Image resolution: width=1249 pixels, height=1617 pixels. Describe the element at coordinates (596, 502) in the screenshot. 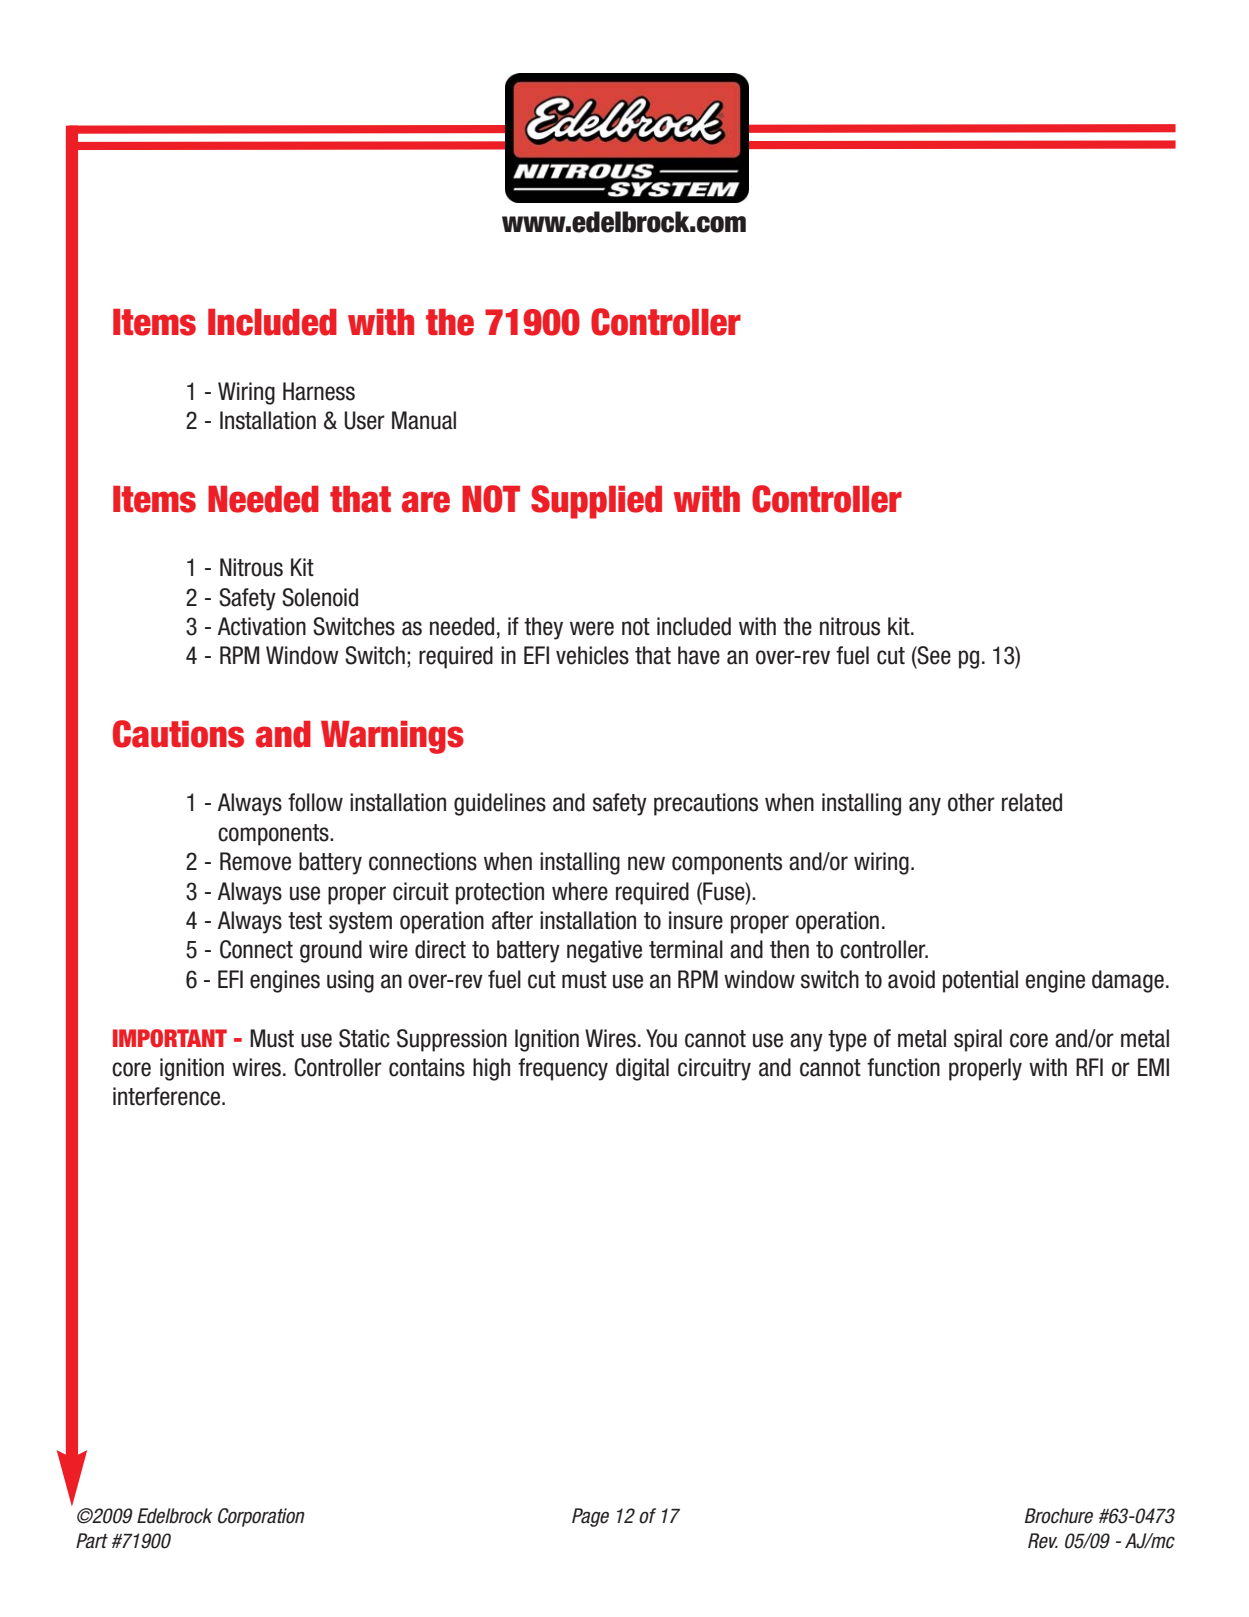

I see `Supplied` at that location.
